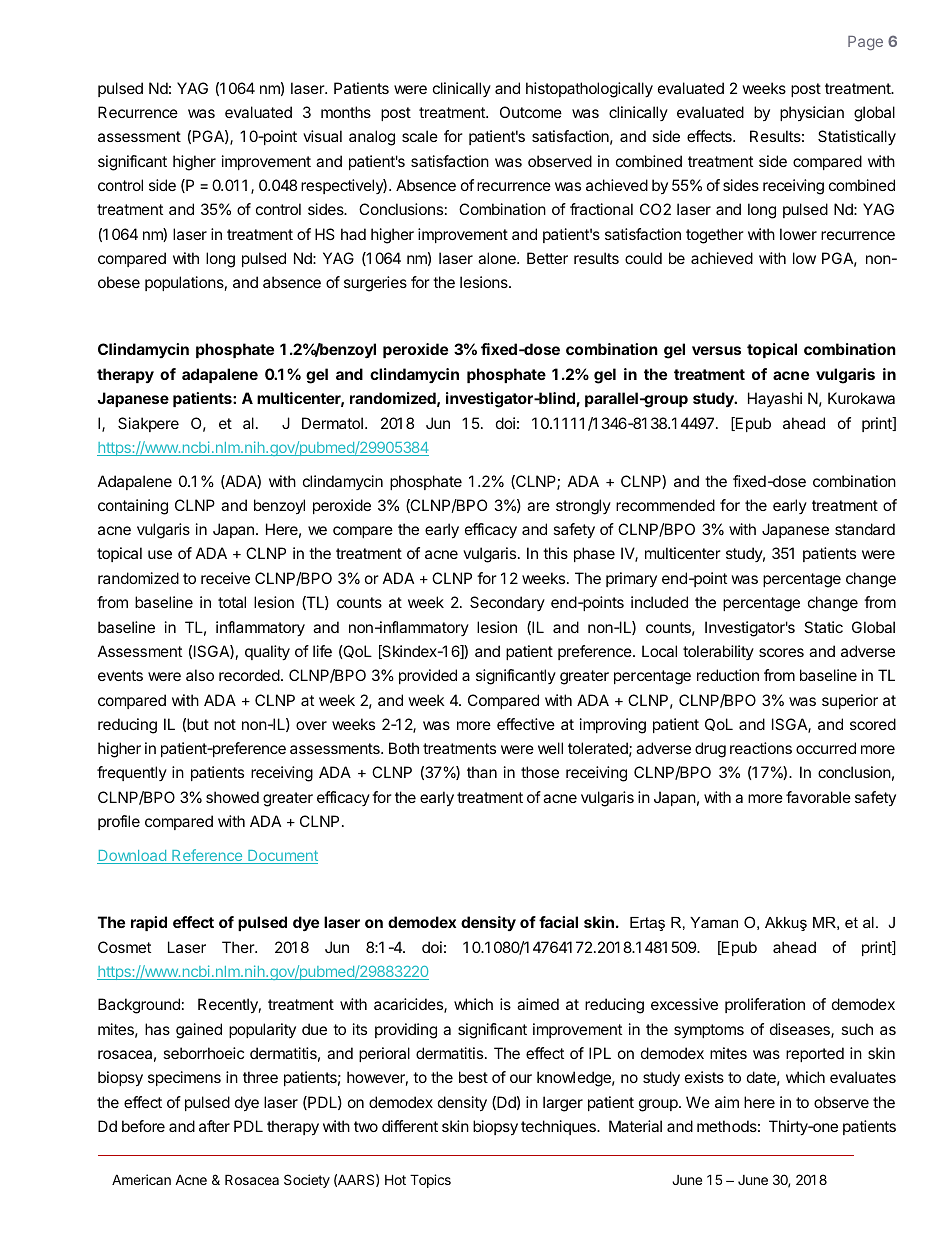  I want to click on physician, so click(812, 113).
